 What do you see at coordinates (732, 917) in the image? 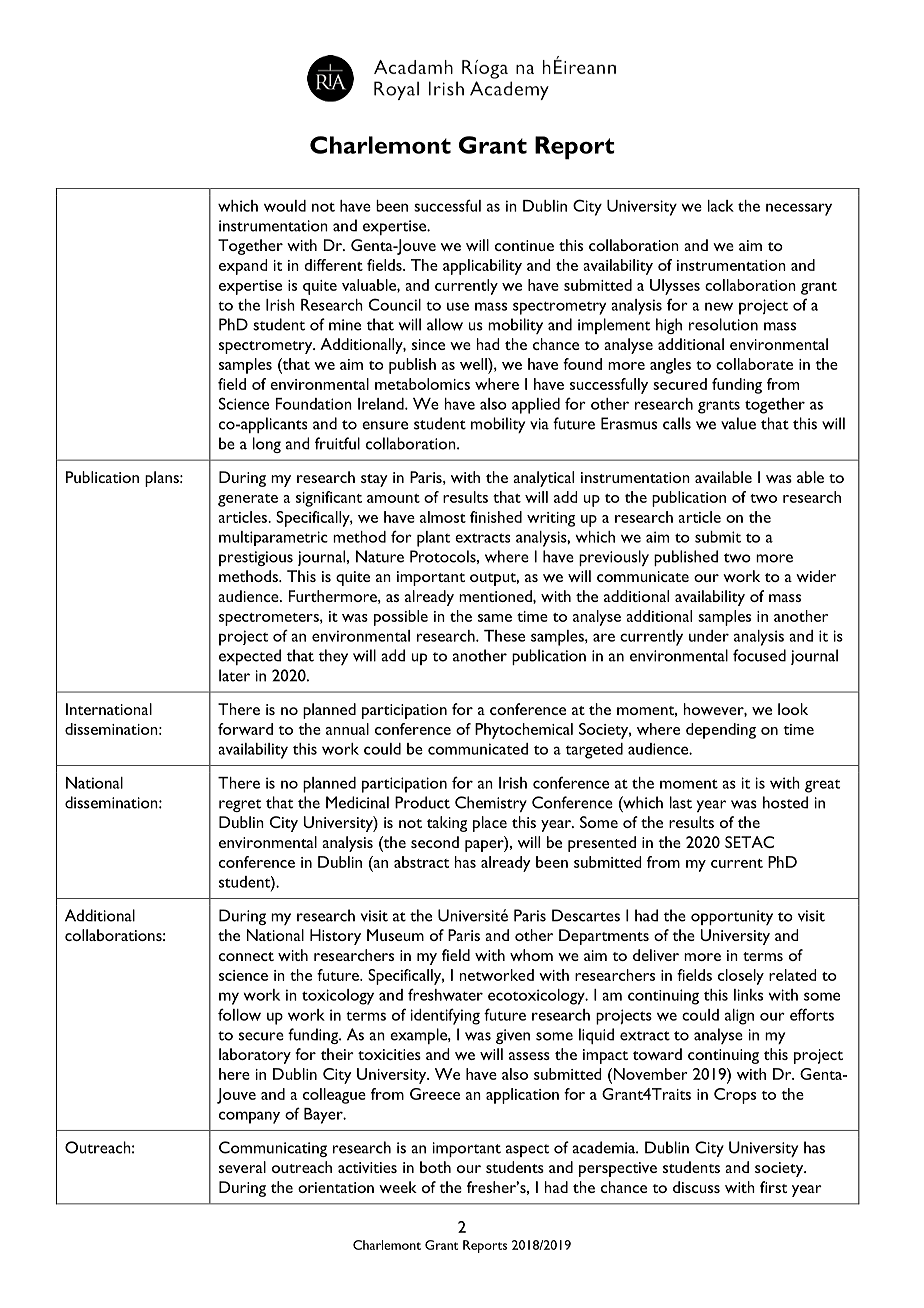
I see `opportunity` at bounding box center [732, 917].
